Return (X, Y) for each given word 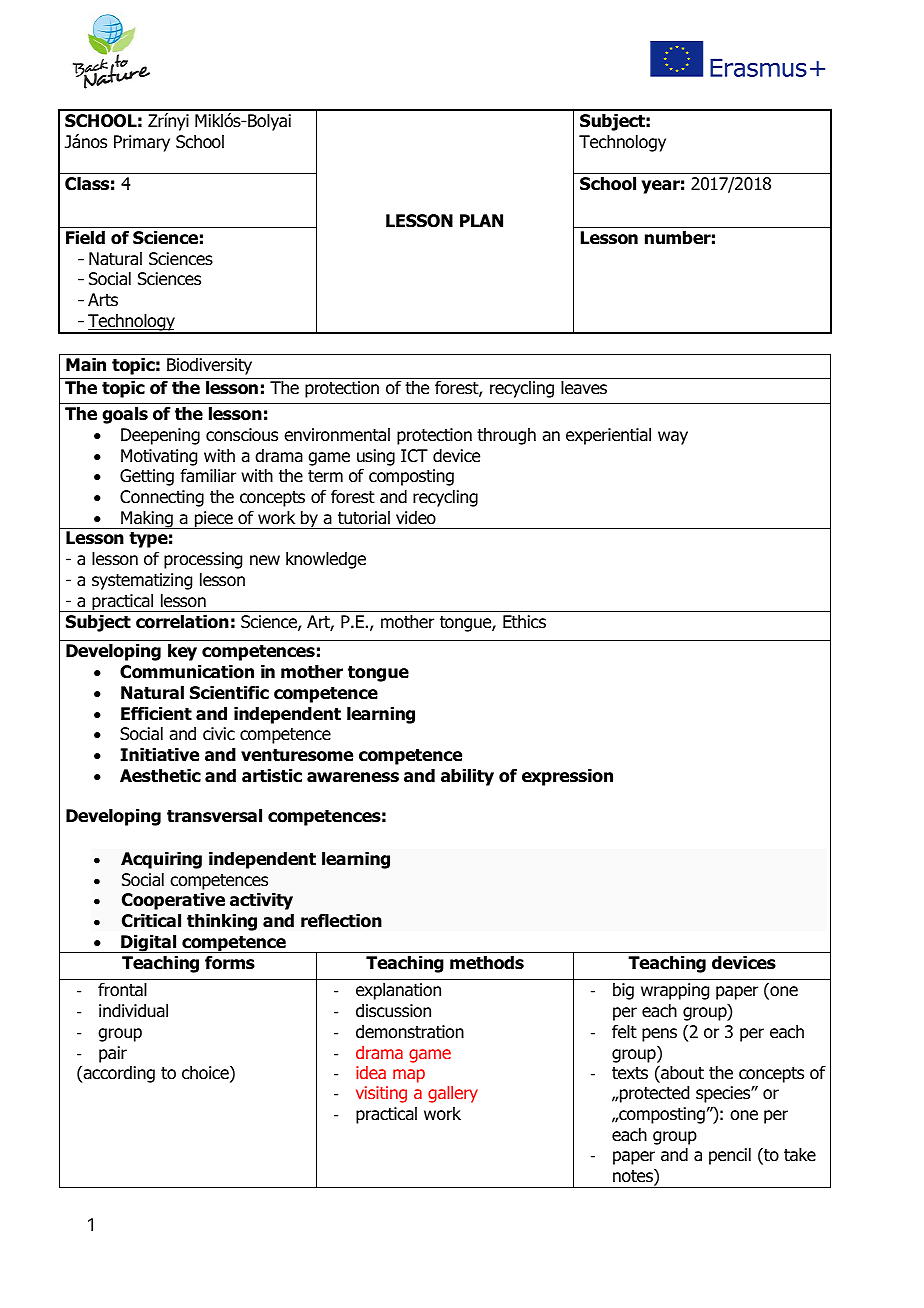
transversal (214, 816)
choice (206, 1074)
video (416, 518)
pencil (730, 1156)
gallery (453, 1094)
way (673, 438)
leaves (584, 388)
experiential (608, 436)
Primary (142, 143)
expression (567, 777)
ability (467, 777)
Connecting (162, 498)
